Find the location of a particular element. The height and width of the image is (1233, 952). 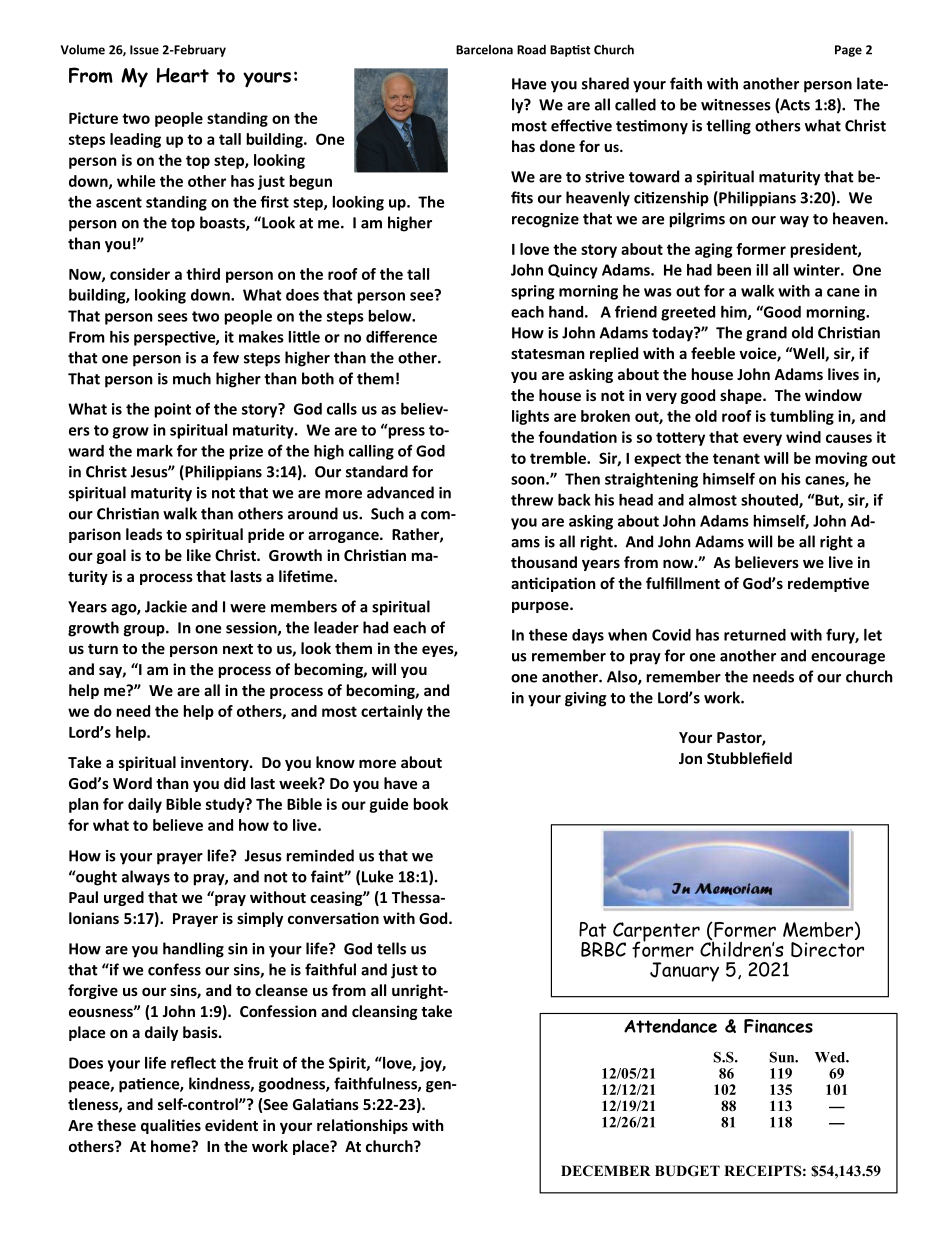

grand is located at coordinates (766, 334).
